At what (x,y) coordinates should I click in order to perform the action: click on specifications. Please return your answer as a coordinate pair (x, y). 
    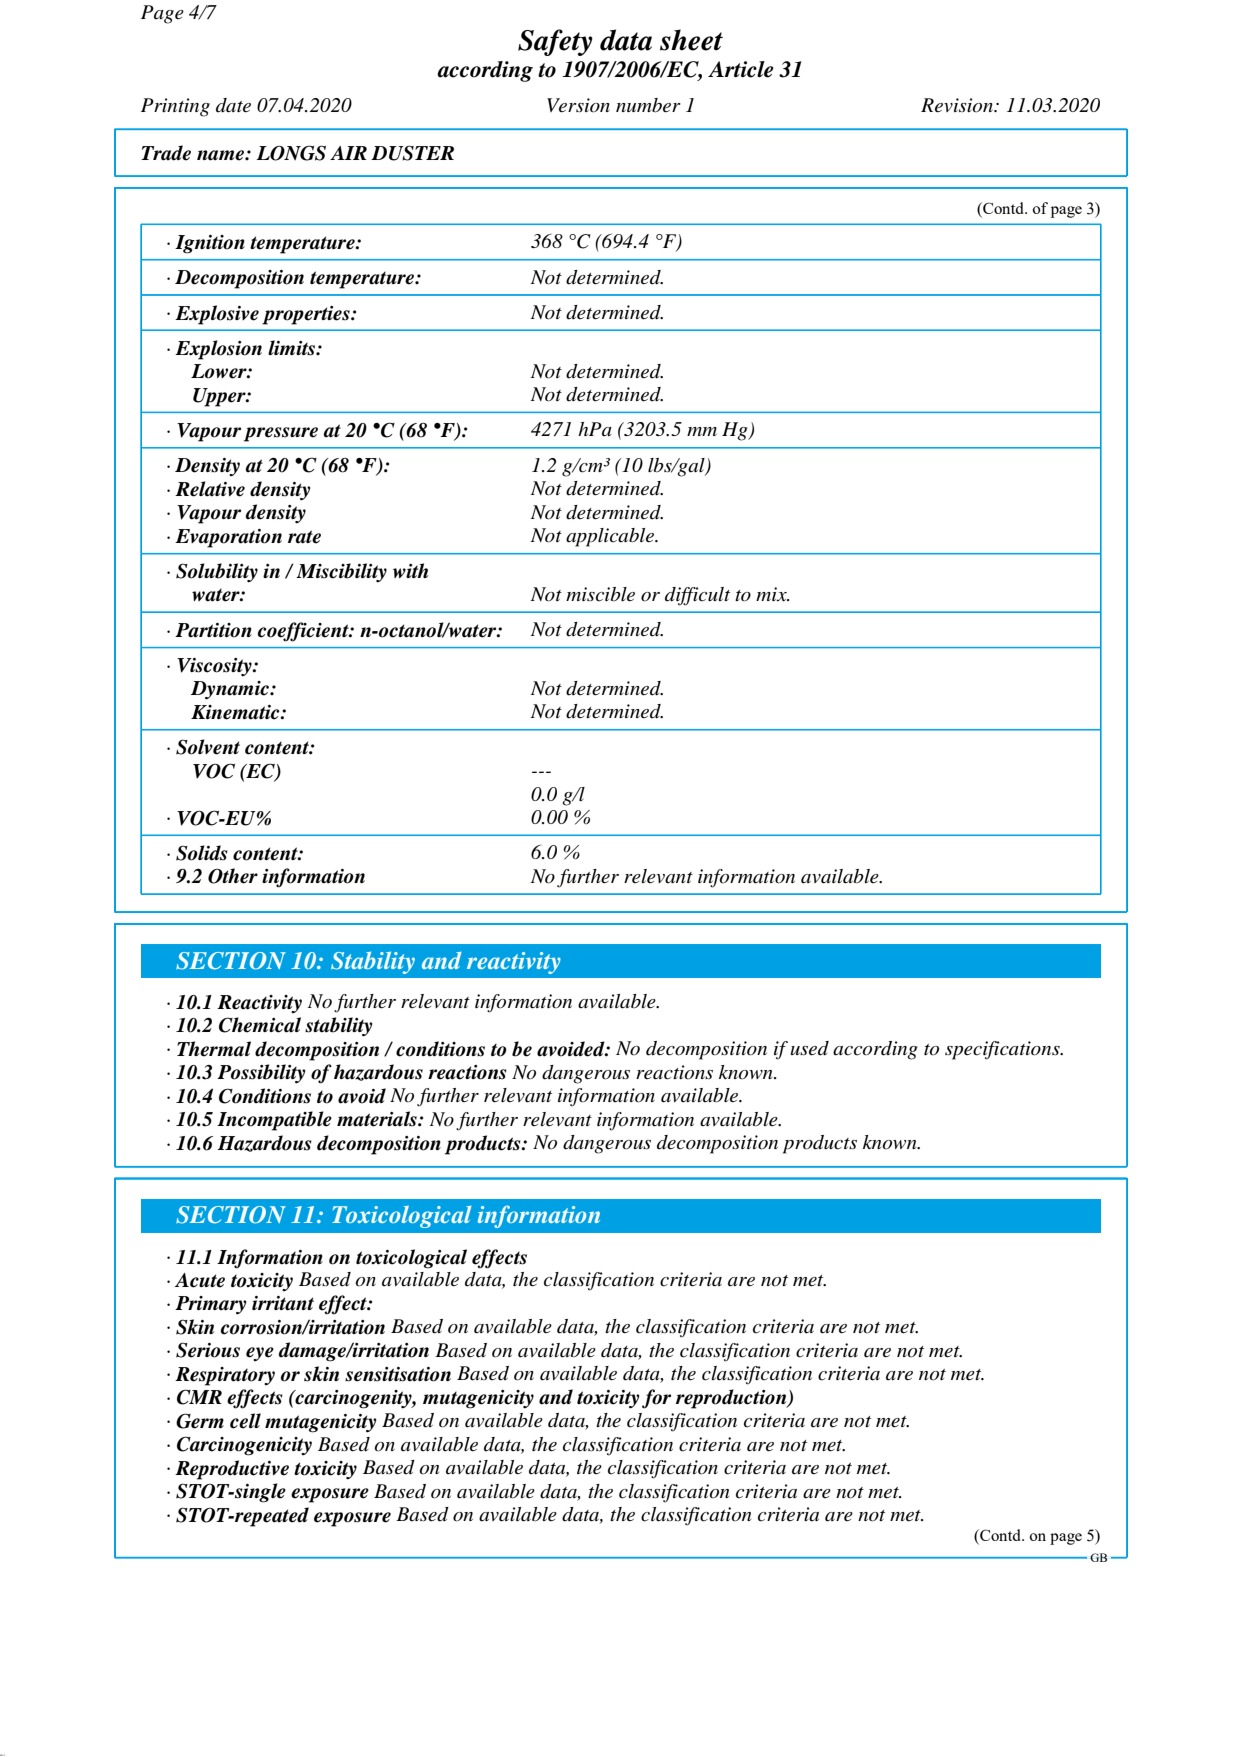
    Looking at the image, I should click on (1003, 1050).
